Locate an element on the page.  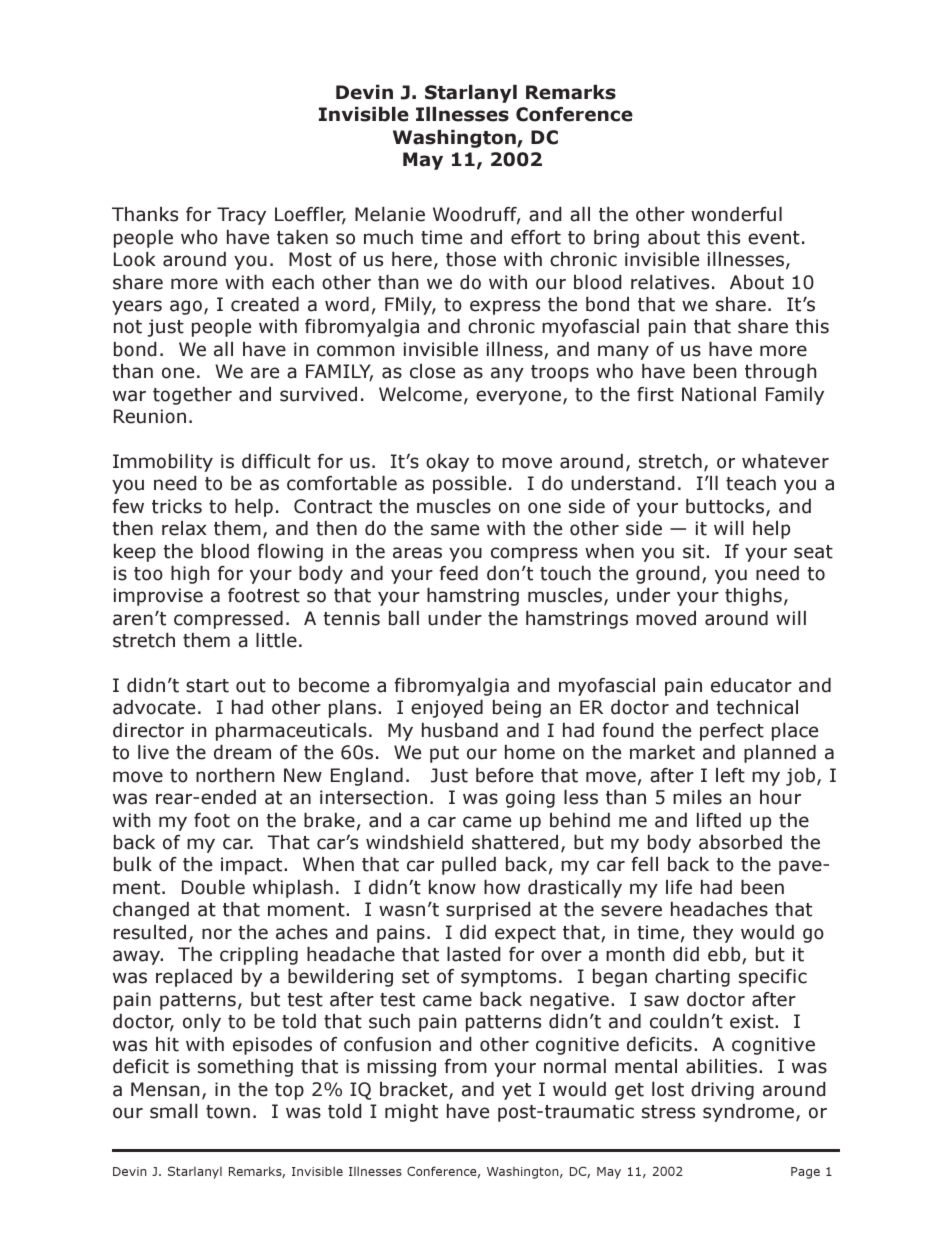
those is located at coordinates (471, 259).
